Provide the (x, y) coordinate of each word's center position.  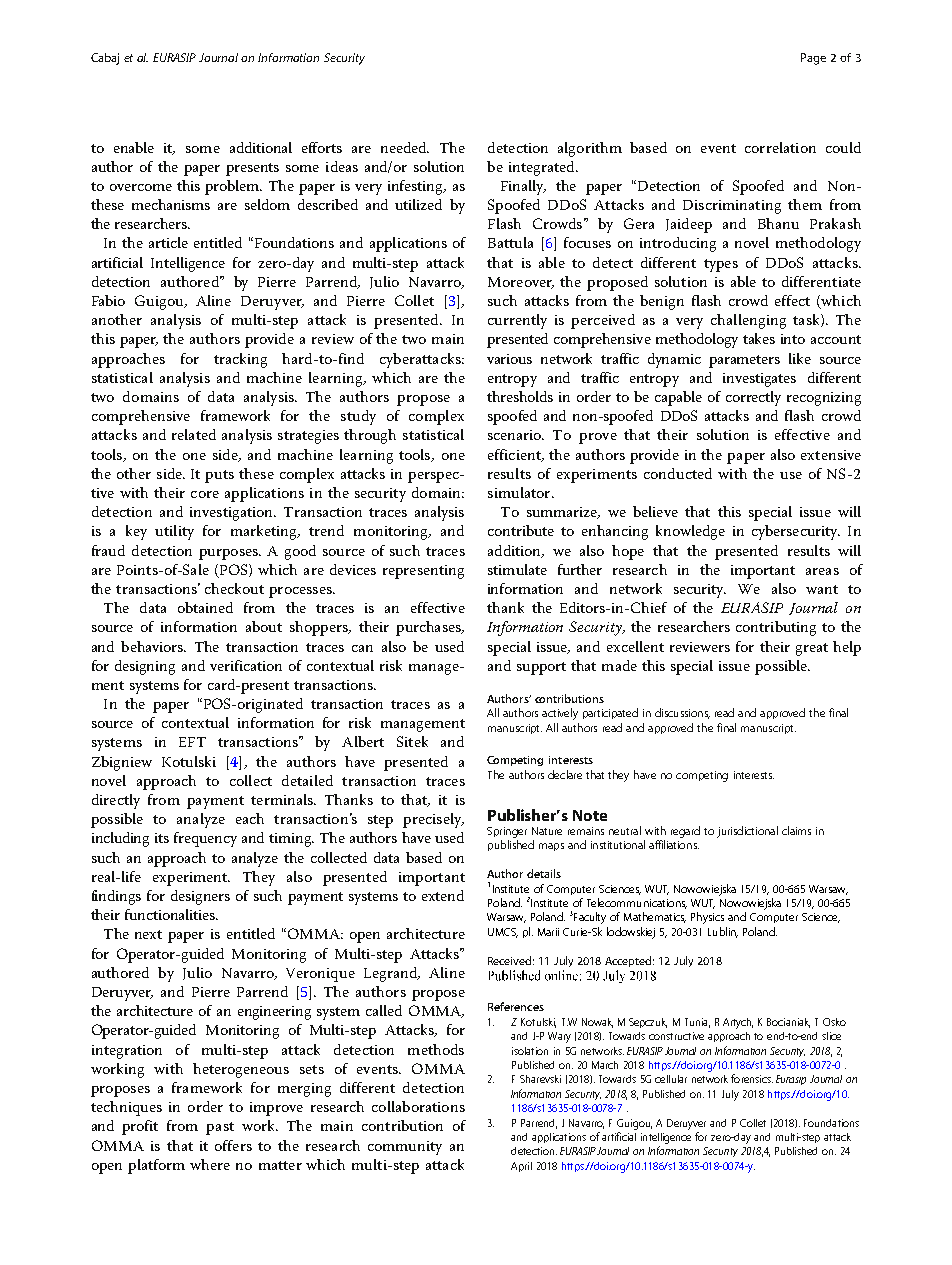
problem (233, 187)
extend (443, 895)
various (509, 359)
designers (200, 897)
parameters (744, 361)
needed (405, 147)
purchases (429, 628)
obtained (205, 607)
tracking (240, 360)
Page (813, 59)
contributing (776, 628)
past (220, 1128)
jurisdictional (747, 832)
